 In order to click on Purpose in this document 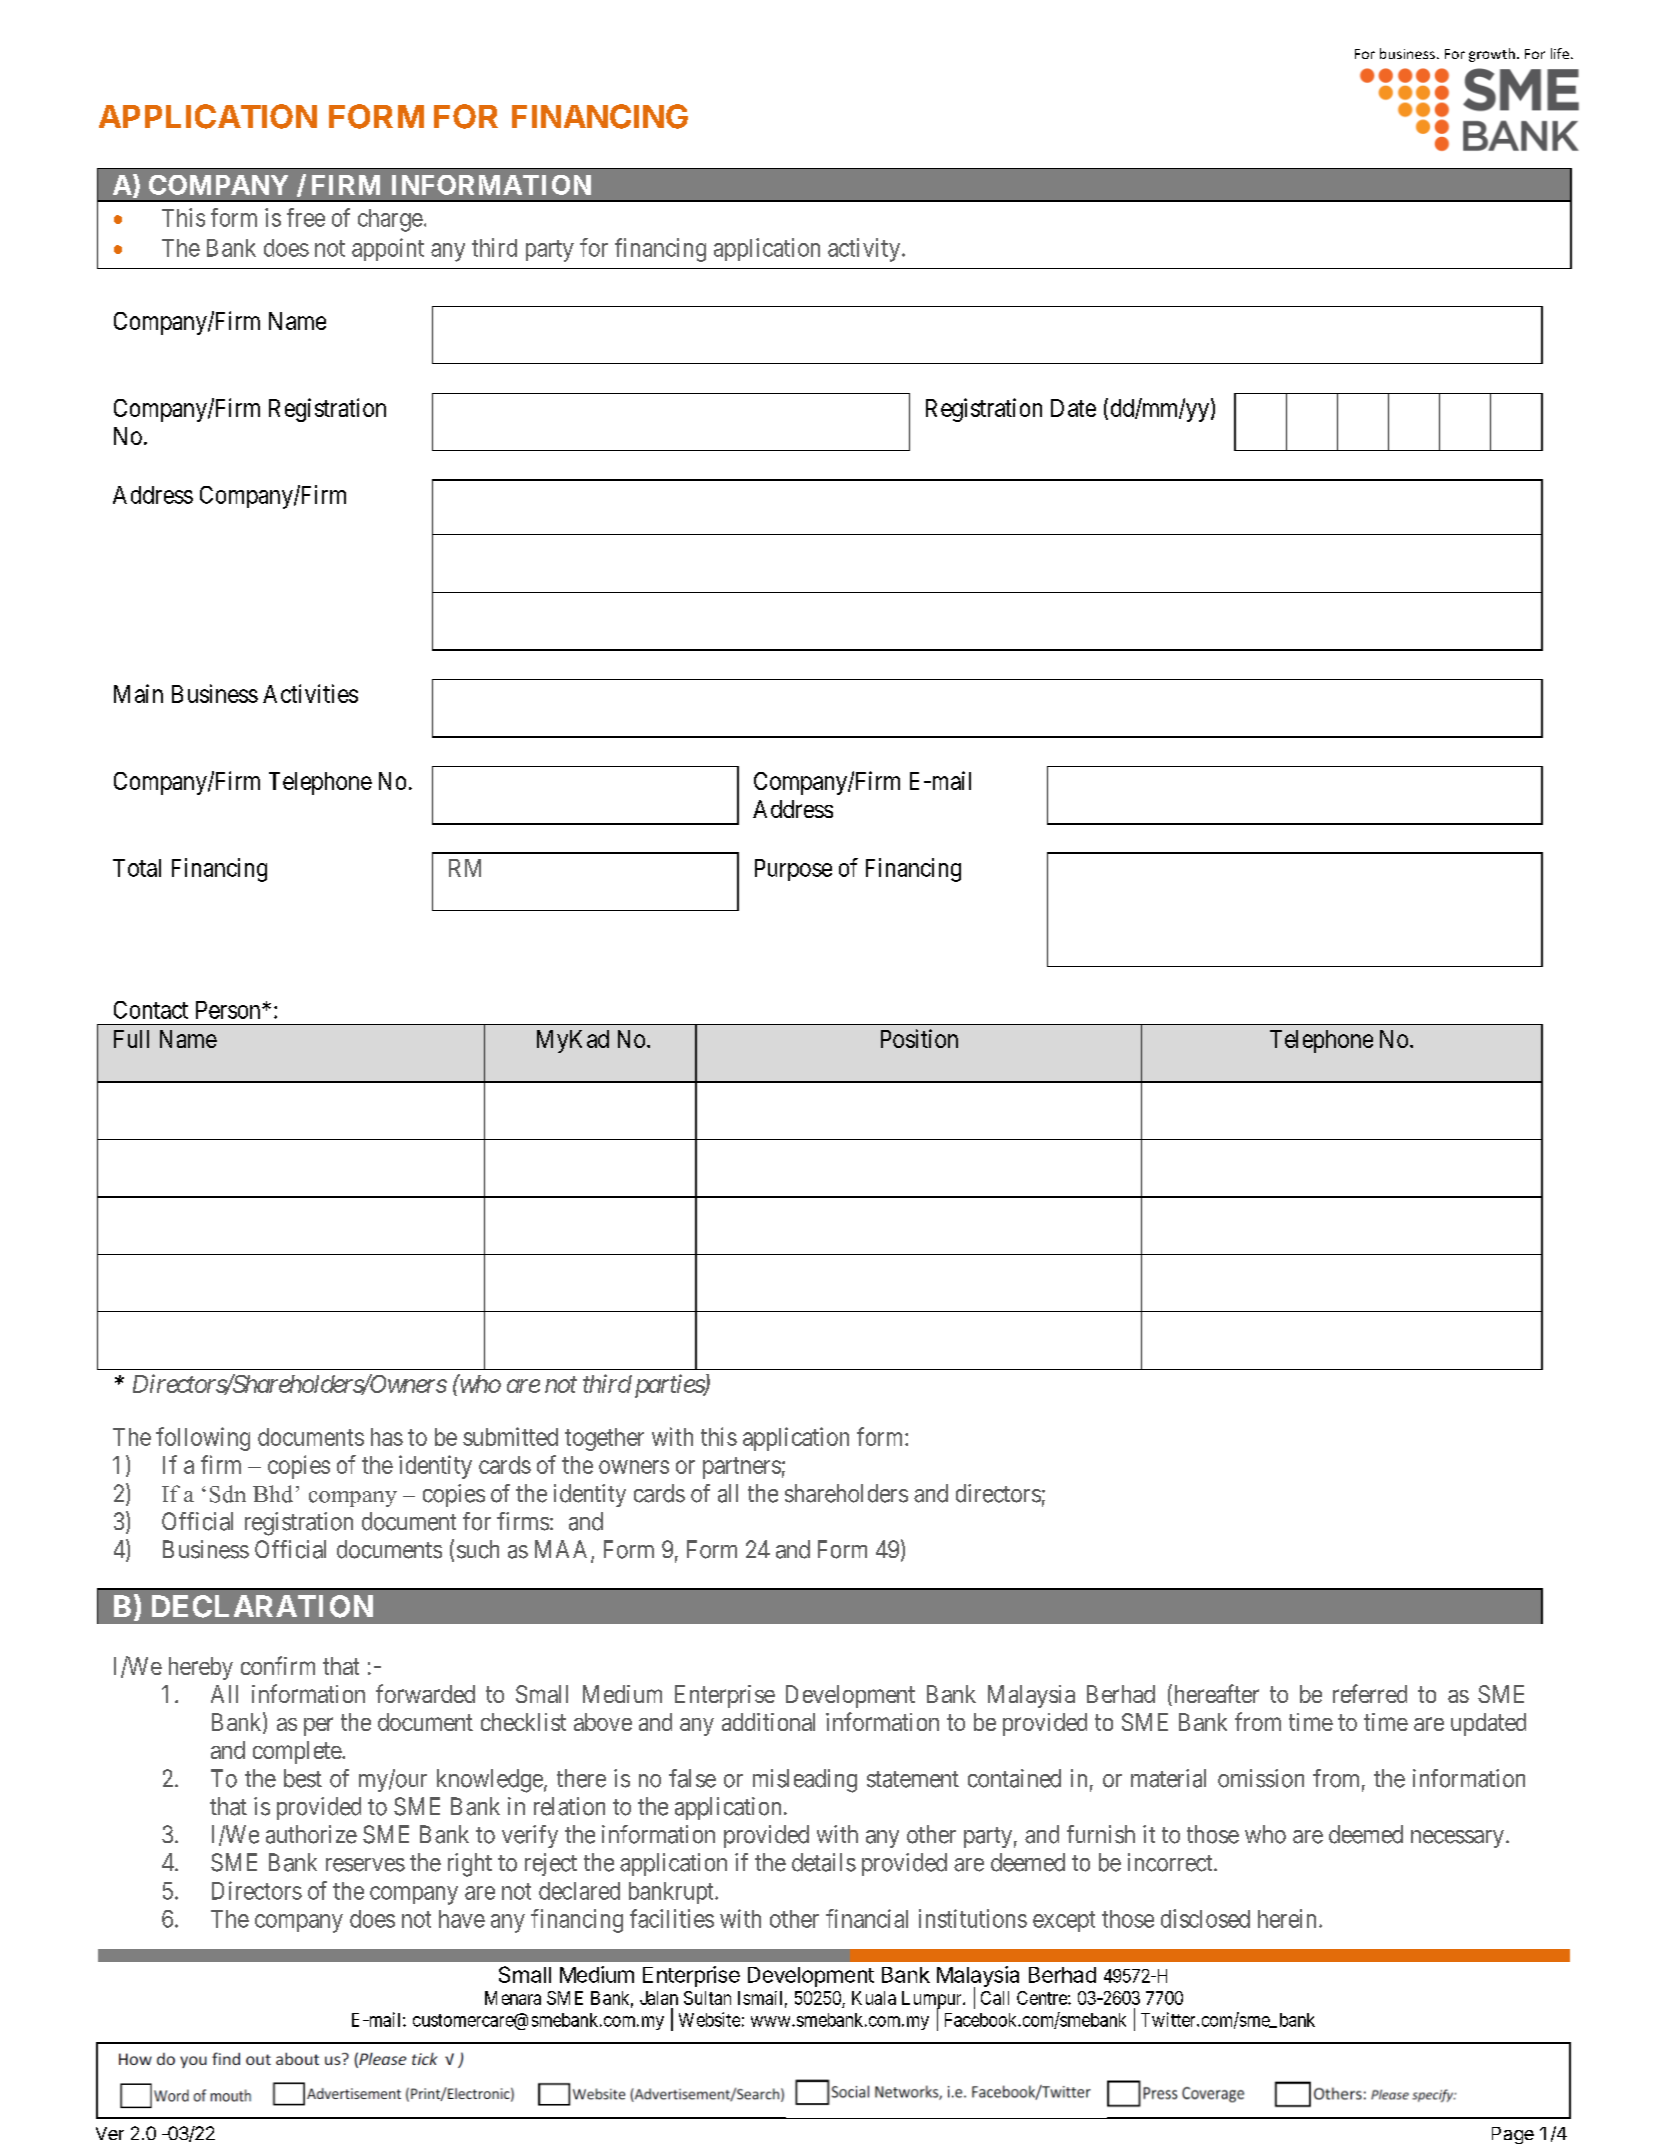, I will do `click(793, 870)`.
